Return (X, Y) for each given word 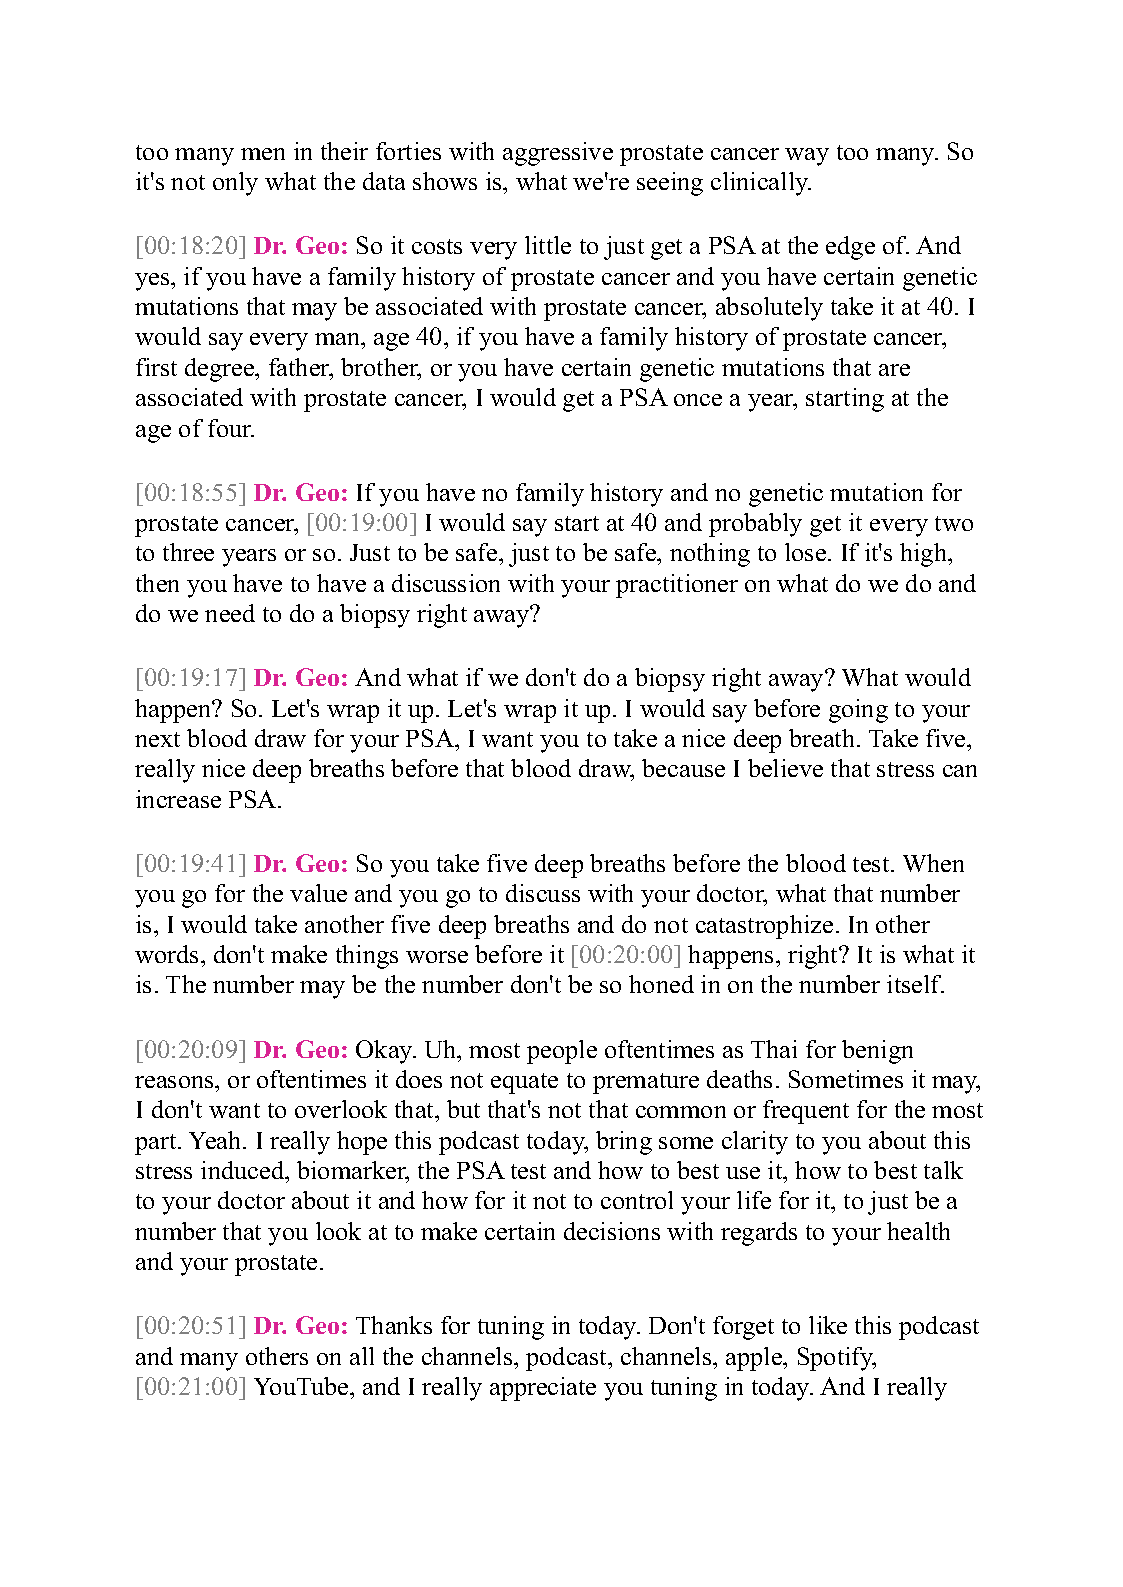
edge (850, 248)
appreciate (543, 1389)
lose (807, 552)
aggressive (558, 154)
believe (785, 768)
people (562, 1052)
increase (178, 799)
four (231, 428)
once (698, 400)
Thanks (394, 1325)
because (683, 768)
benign (877, 1052)
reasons (175, 1082)
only (235, 184)
